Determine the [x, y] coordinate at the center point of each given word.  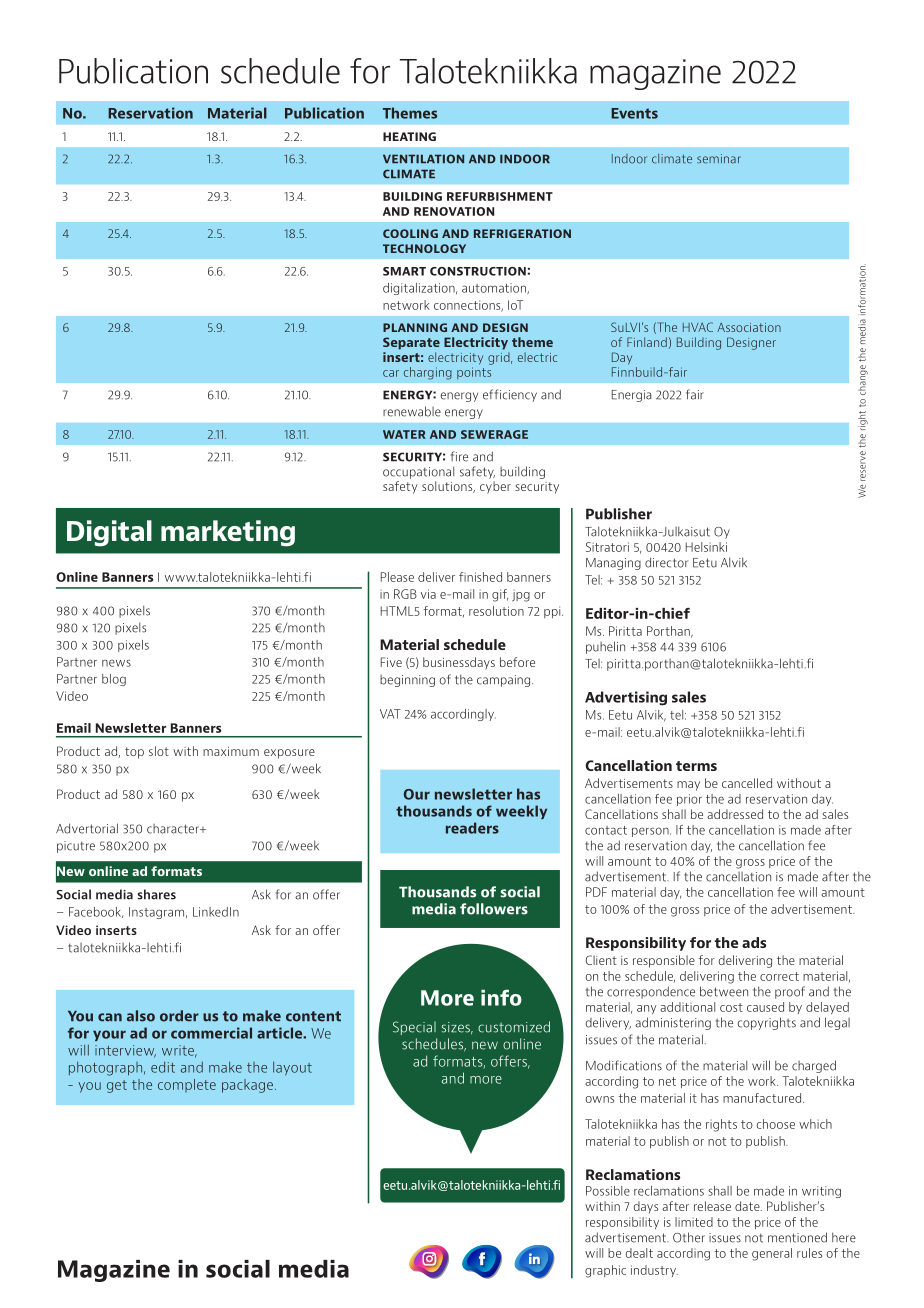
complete [187, 1085]
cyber [495, 487]
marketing [228, 533]
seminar [719, 159]
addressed [735, 814]
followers [494, 909]
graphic [605, 1271]
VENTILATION [423, 159]
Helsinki [706, 547]
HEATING [409, 136]
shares [156, 894]
